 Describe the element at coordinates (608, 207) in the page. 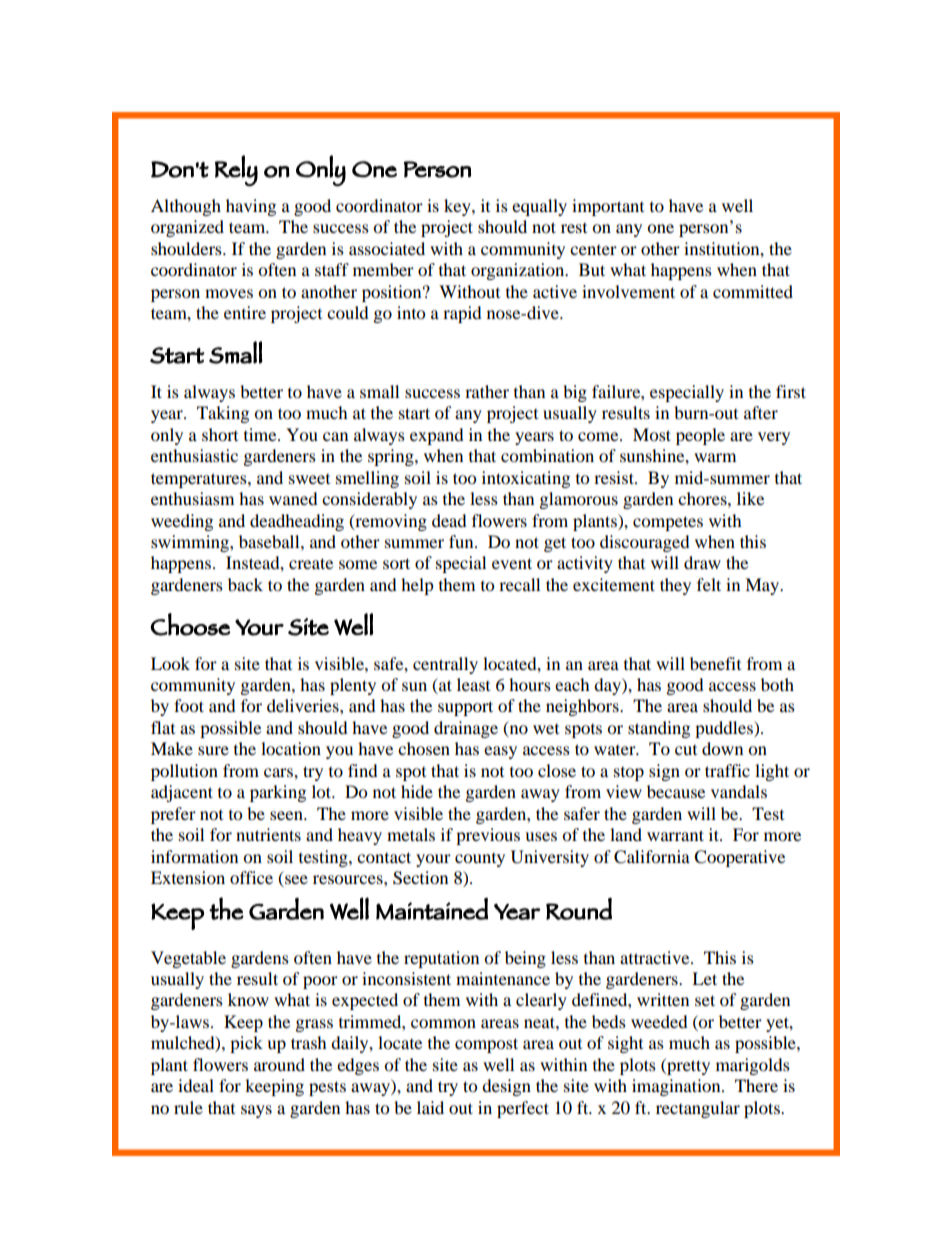

I see `important` at that location.
